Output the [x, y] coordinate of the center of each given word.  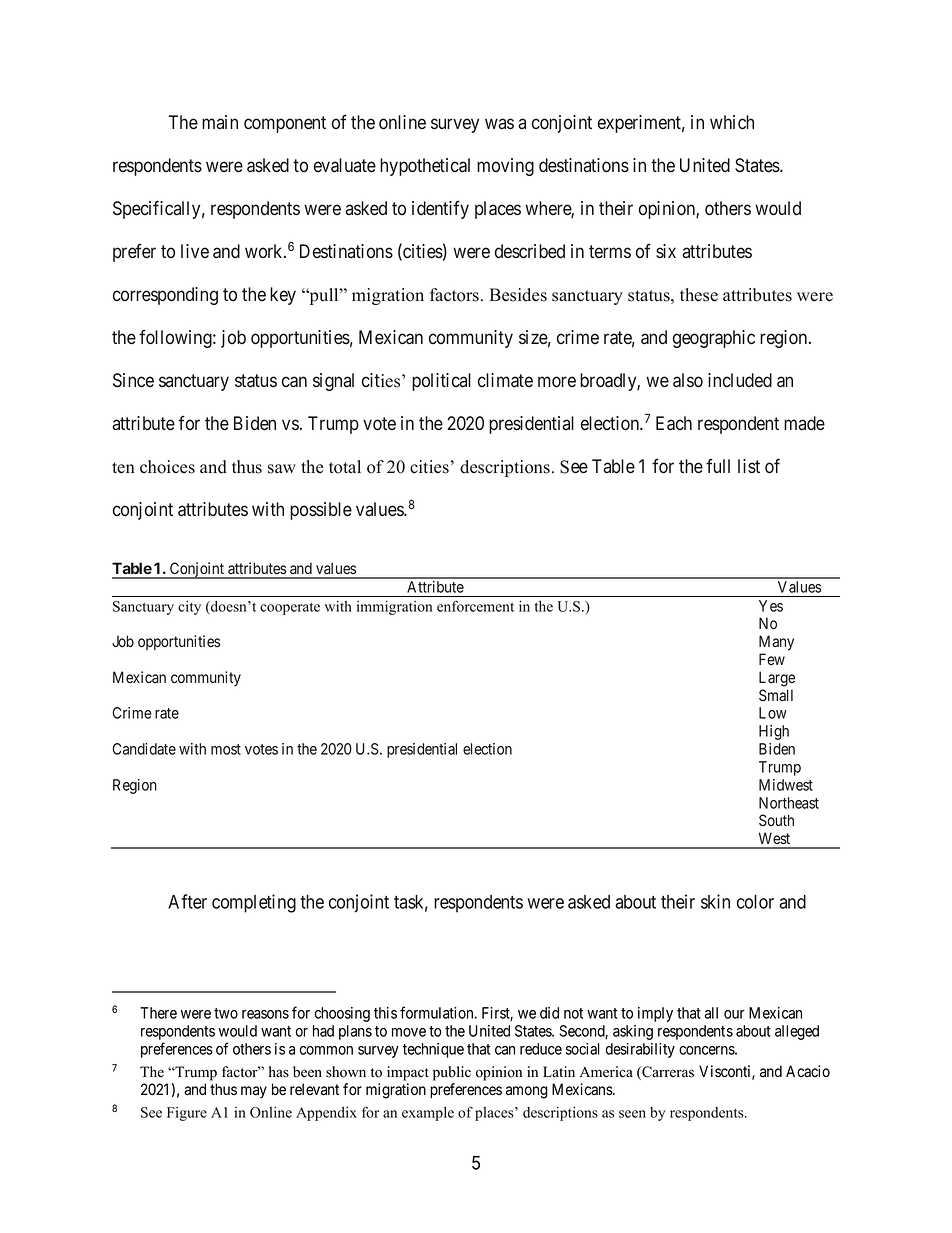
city [189, 608]
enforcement [475, 606]
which [732, 122]
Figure [187, 1114]
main [220, 122]
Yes [771, 606]
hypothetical [425, 167]
